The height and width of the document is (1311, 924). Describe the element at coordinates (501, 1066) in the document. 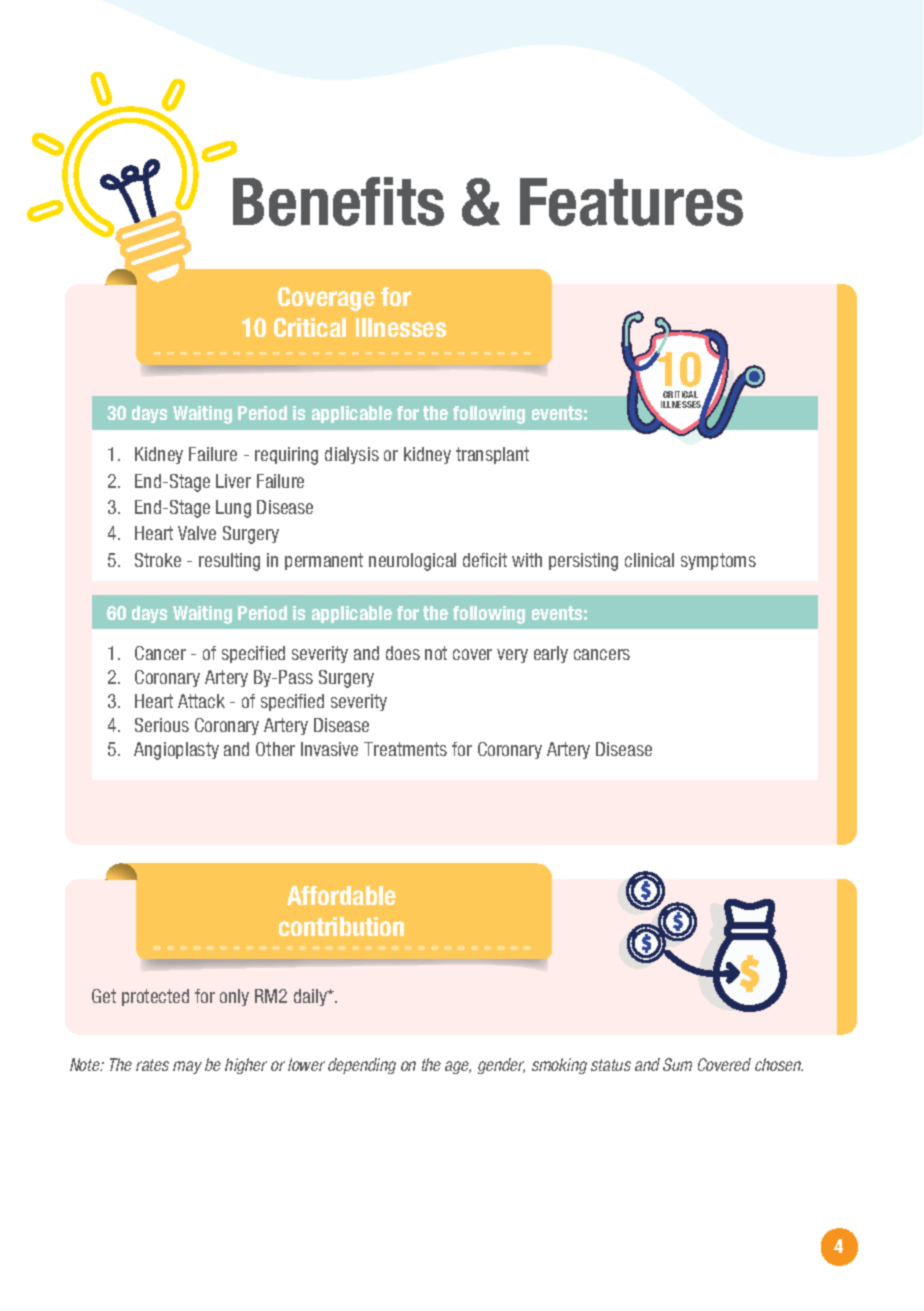

I see `gender` at that location.
